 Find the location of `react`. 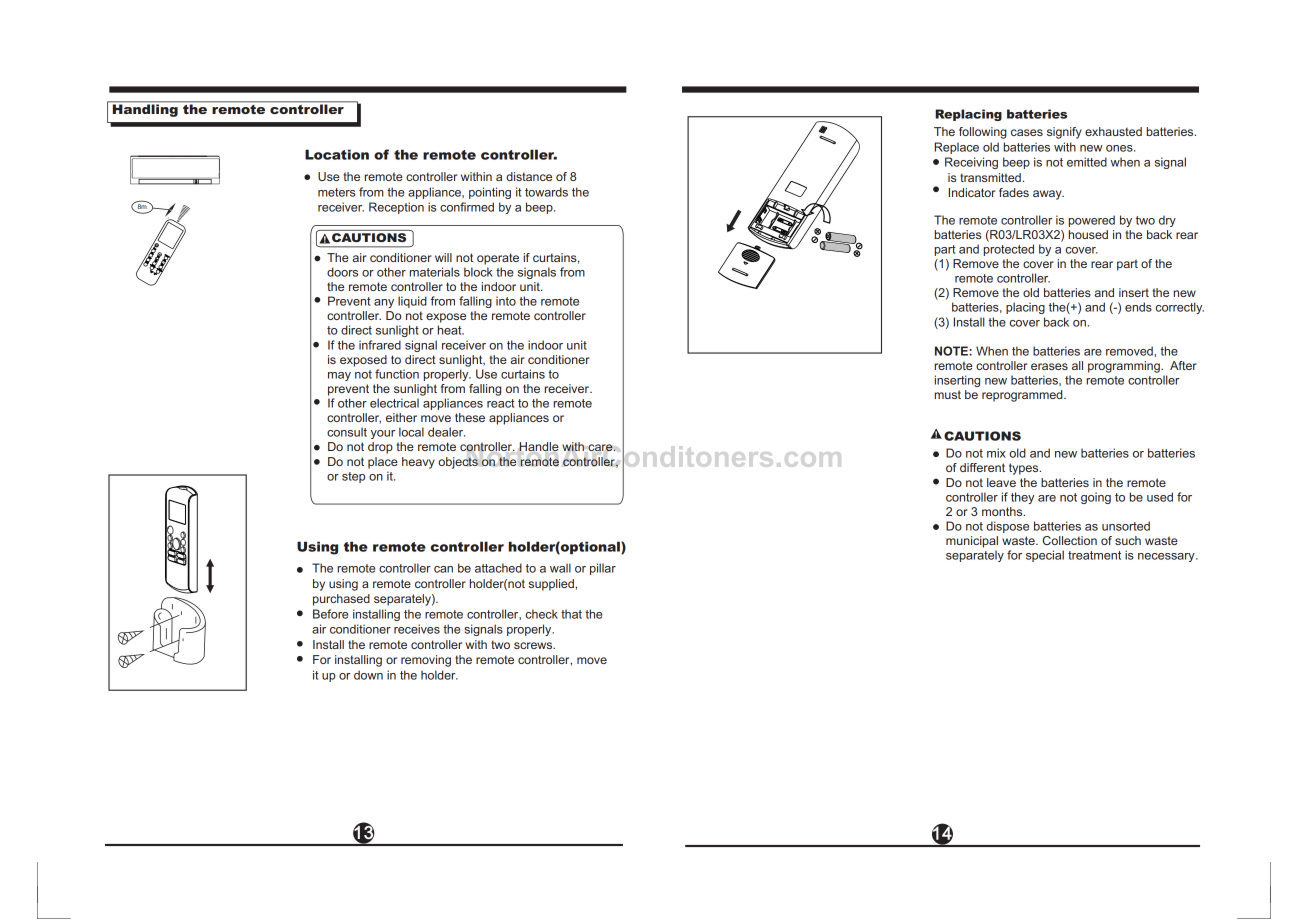

react is located at coordinates (501, 403).
